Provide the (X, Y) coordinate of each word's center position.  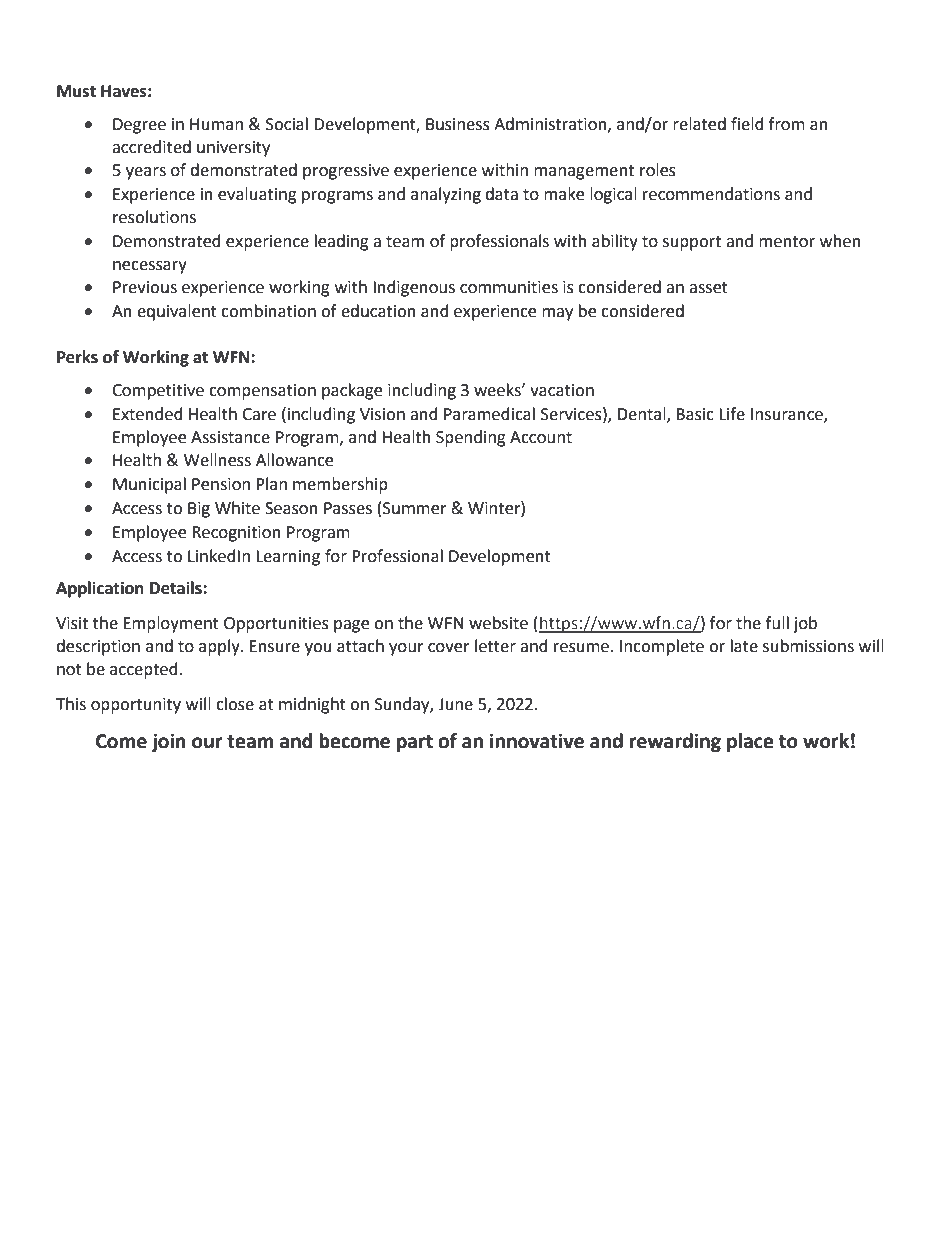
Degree (139, 126)
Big (199, 510)
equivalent (177, 312)
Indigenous (414, 288)
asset (708, 288)
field (747, 124)
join (169, 742)
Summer (415, 508)
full (777, 623)
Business (458, 124)
